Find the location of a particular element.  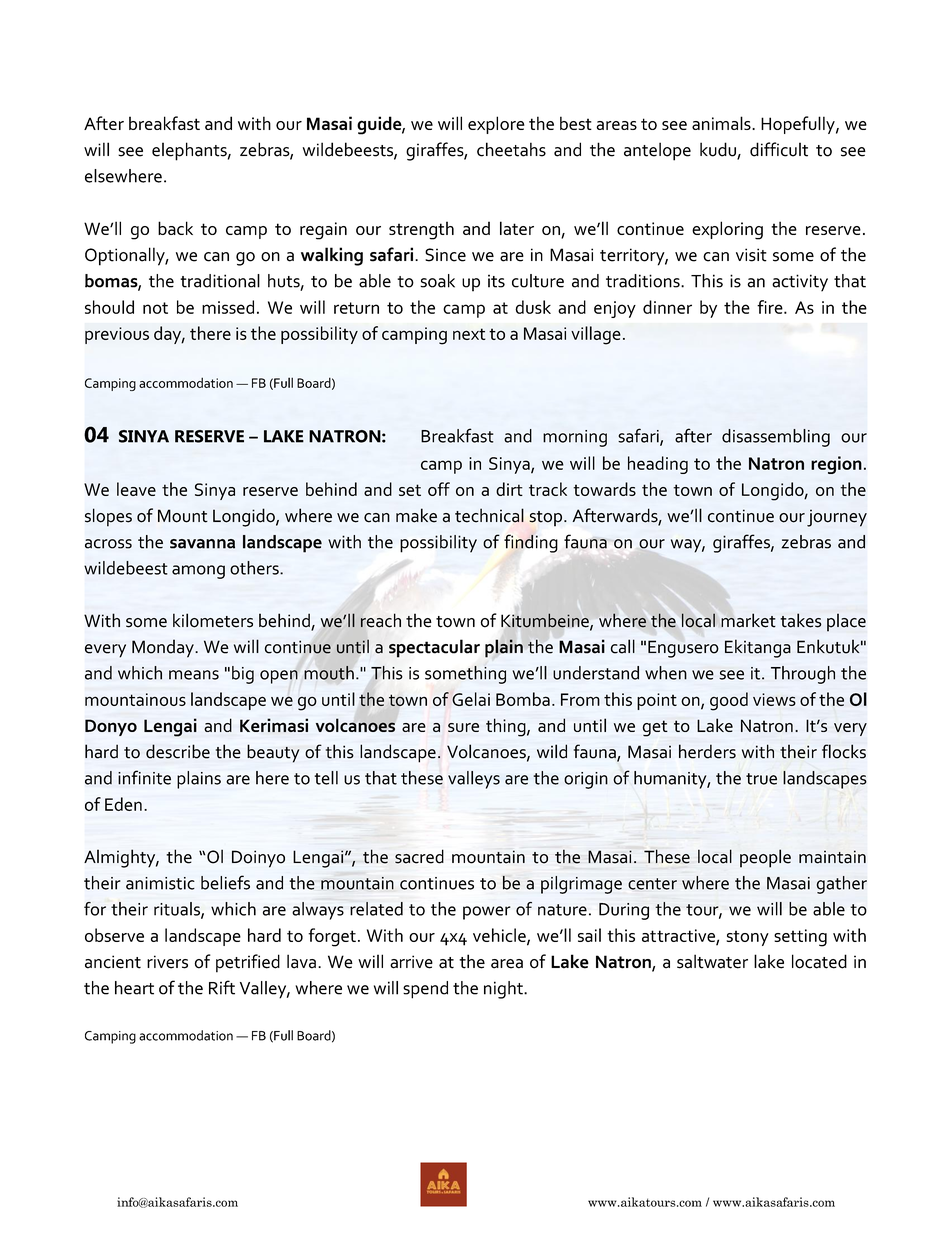

explore is located at coordinates (496, 125).
